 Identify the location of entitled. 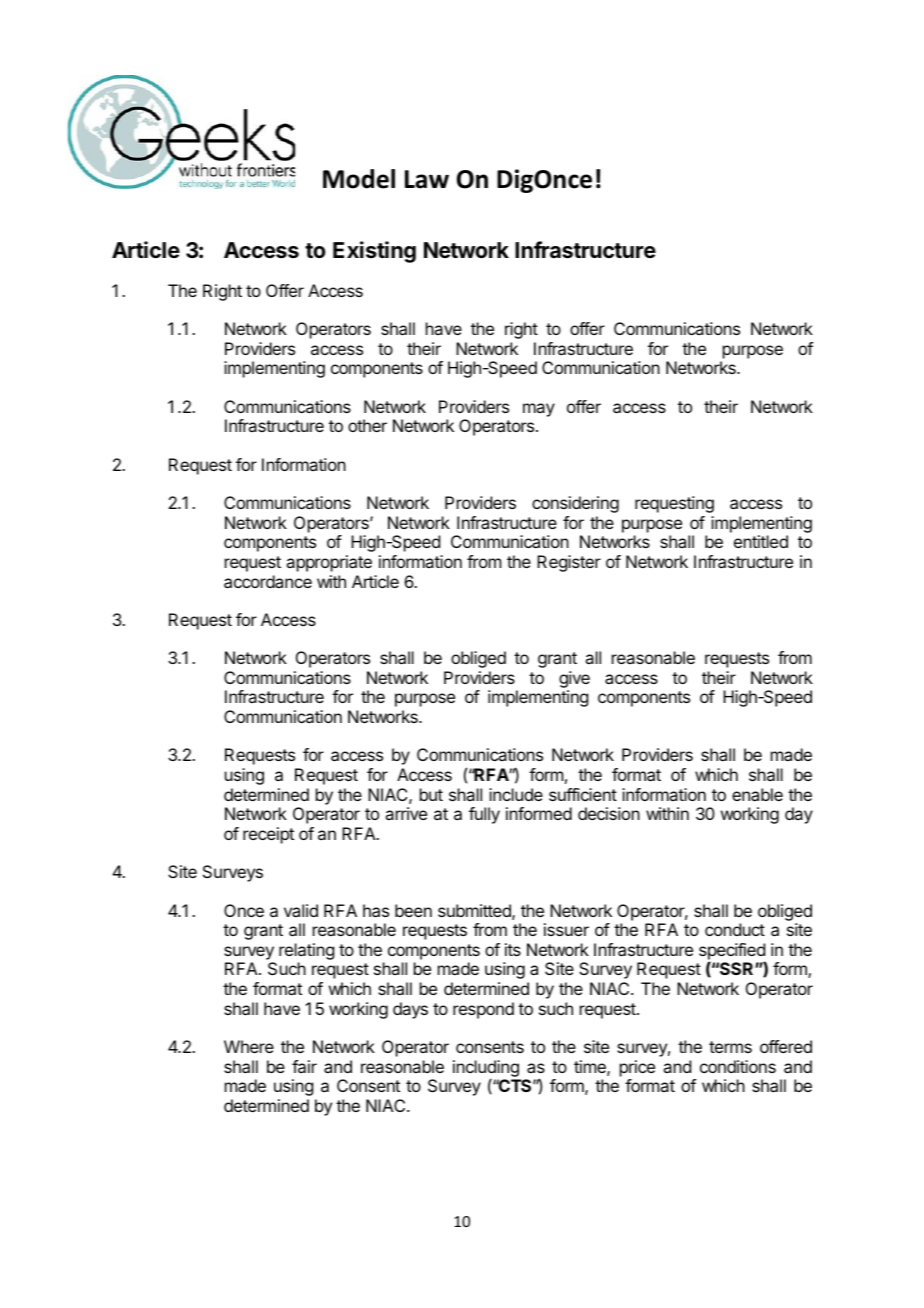
(761, 541).
